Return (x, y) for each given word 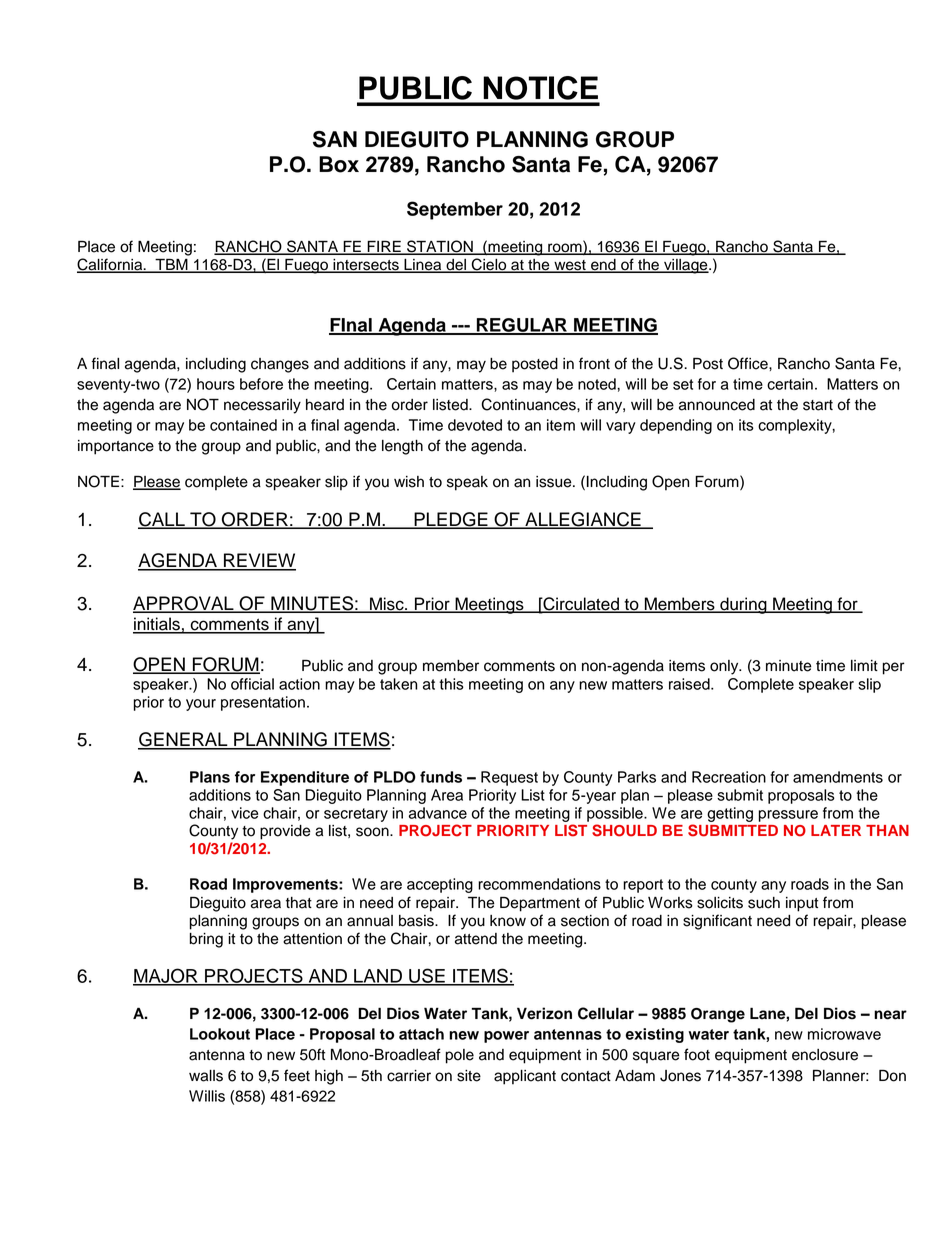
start (818, 405)
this (451, 684)
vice (244, 813)
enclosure (825, 1055)
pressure (788, 816)
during (743, 605)
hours (216, 384)
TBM (171, 265)
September (455, 210)
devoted (475, 425)
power (506, 1037)
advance (438, 813)
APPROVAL (184, 604)
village (686, 266)
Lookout (220, 1034)
